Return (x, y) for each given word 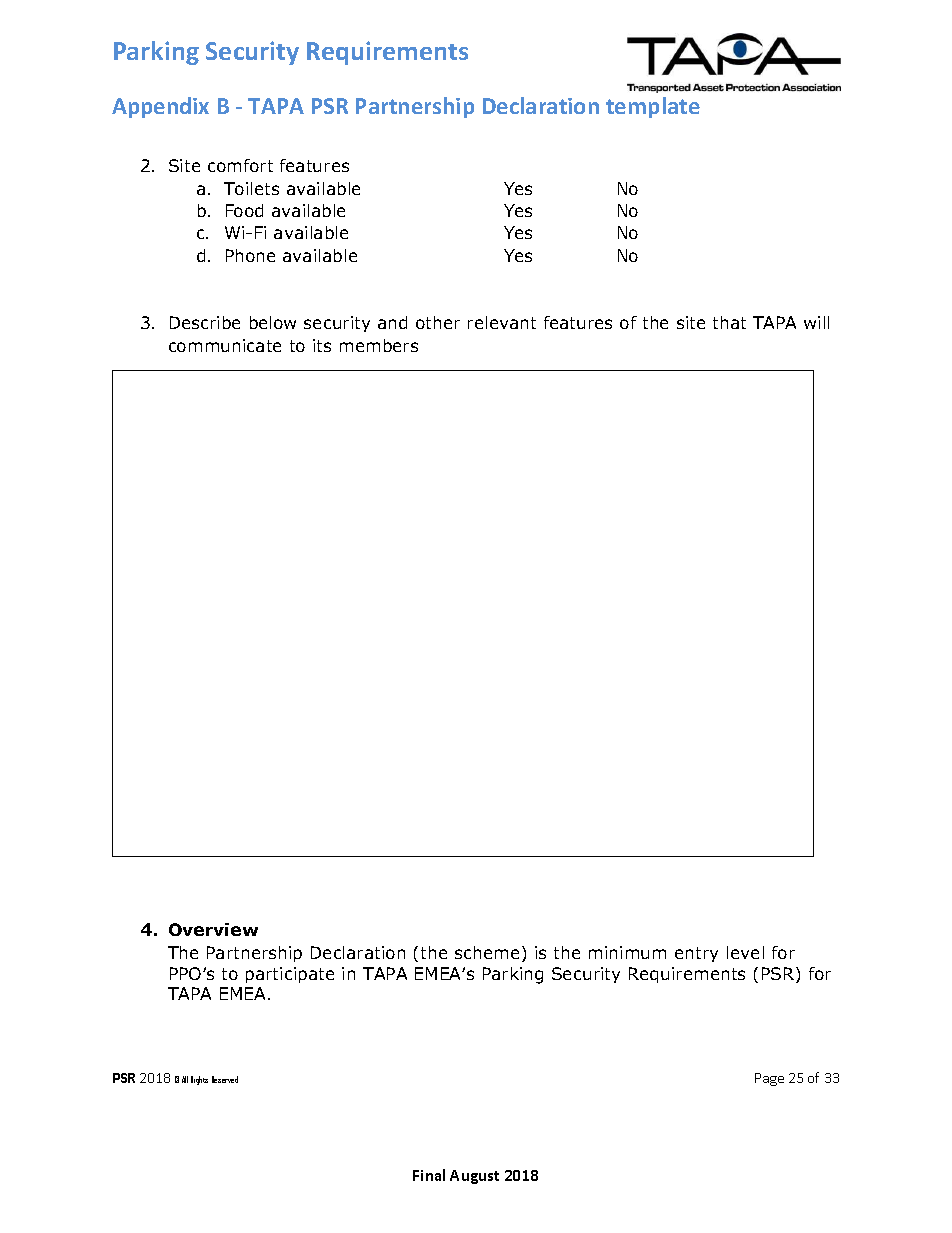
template (653, 107)
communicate (225, 345)
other (438, 322)
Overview (213, 929)
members (379, 345)
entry (696, 954)
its (322, 345)
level (745, 952)
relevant (502, 322)
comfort (240, 165)
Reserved (225, 1079)
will (816, 322)
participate (290, 975)
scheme (487, 952)
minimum (627, 952)
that (729, 322)
